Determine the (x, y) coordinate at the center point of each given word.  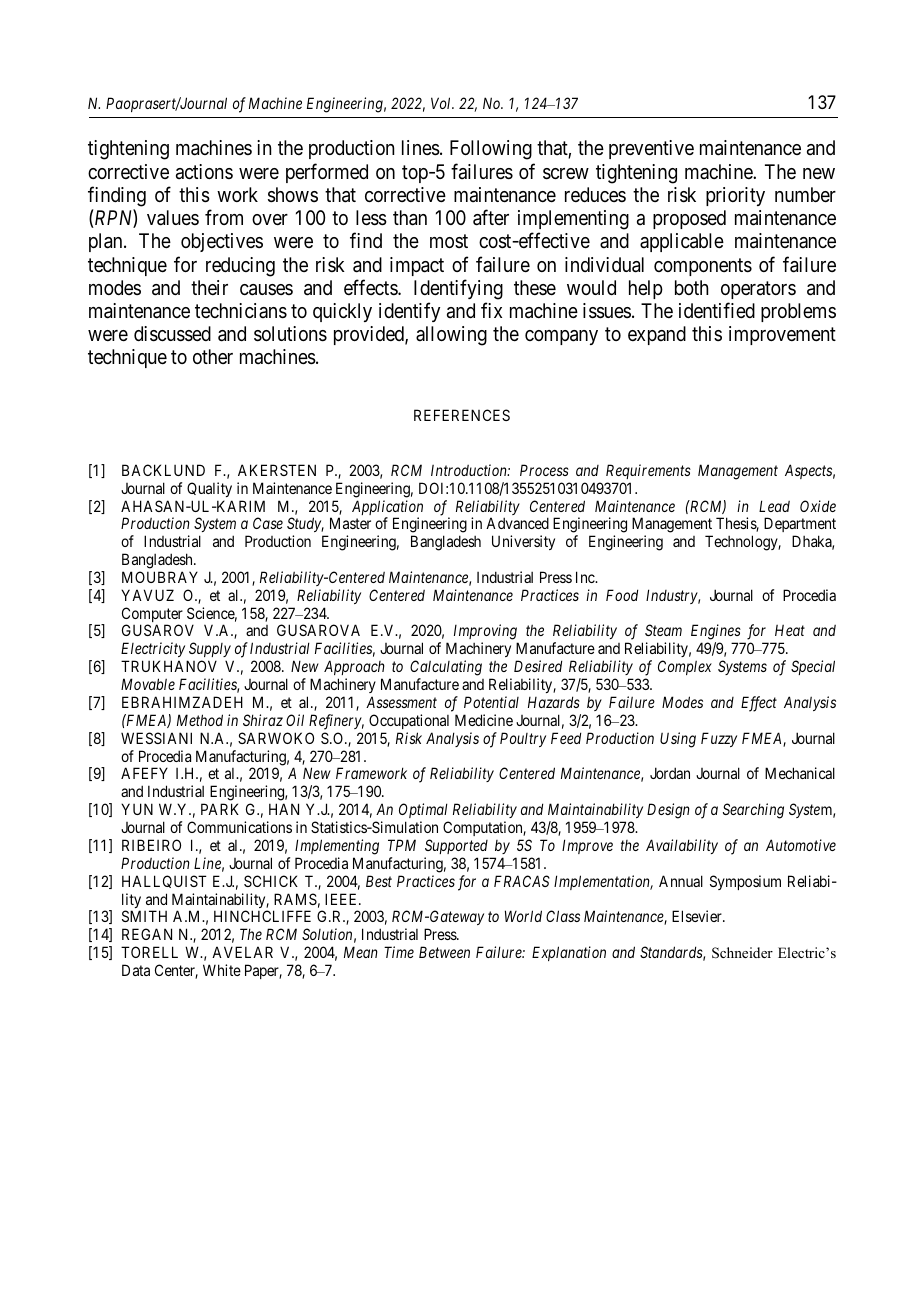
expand (657, 335)
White (222, 970)
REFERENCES (462, 415)
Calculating (446, 668)
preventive (651, 149)
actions (204, 172)
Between (444, 952)
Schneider (742, 953)
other (213, 356)
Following (491, 150)
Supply (210, 649)
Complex (685, 667)
